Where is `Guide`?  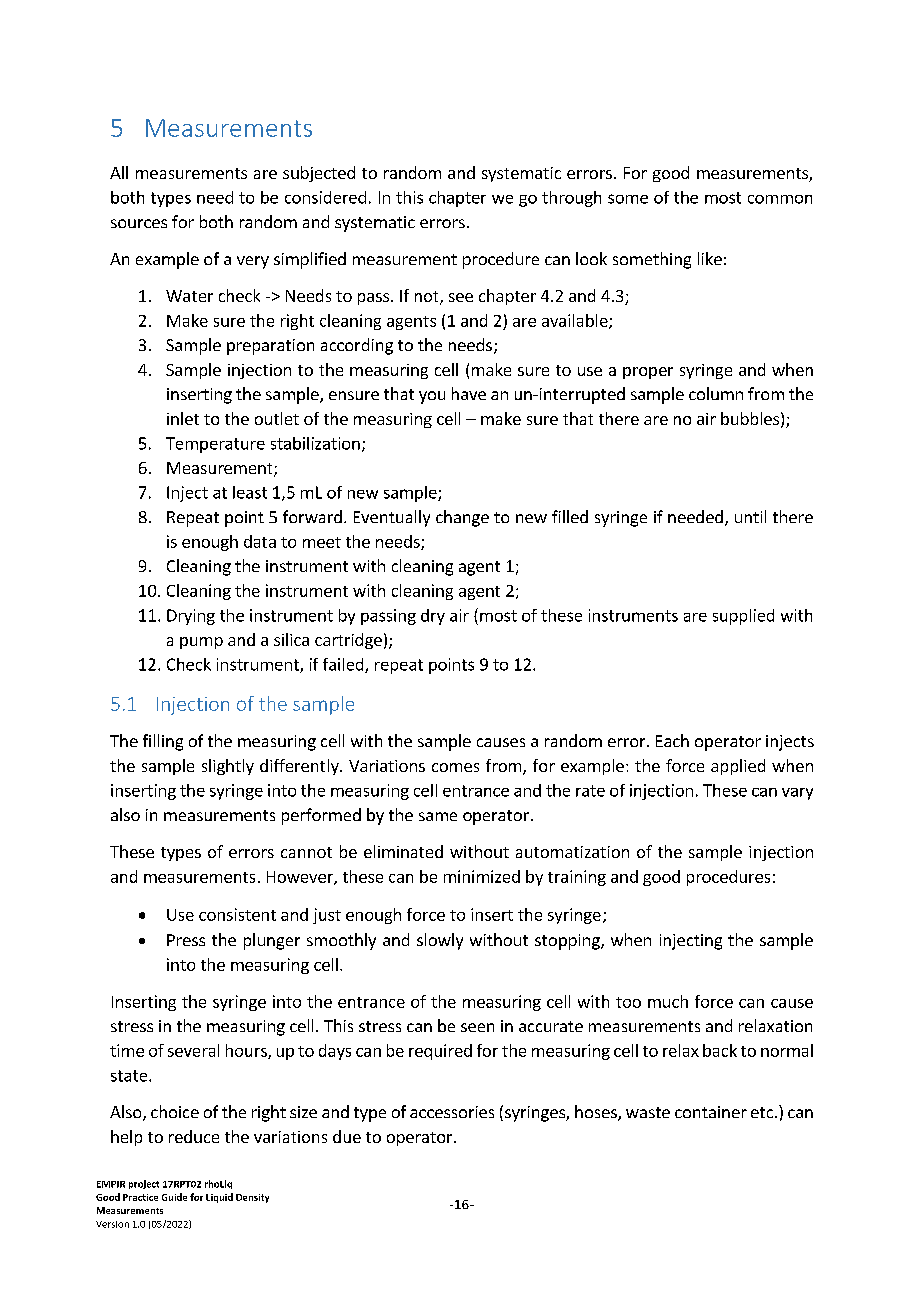 Guide is located at coordinates (174, 1197).
